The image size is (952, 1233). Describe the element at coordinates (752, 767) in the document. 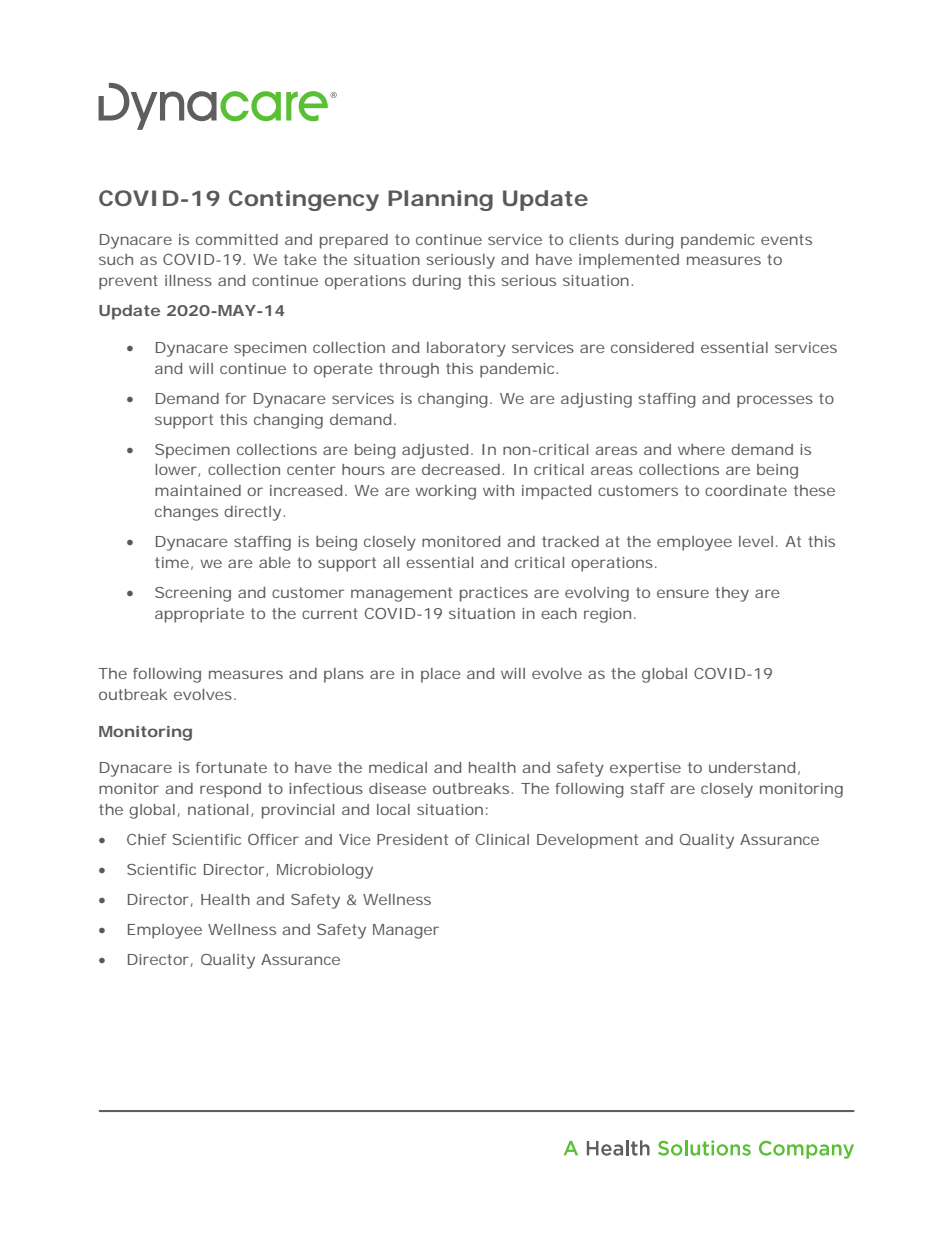

I see `understand` at that location.
